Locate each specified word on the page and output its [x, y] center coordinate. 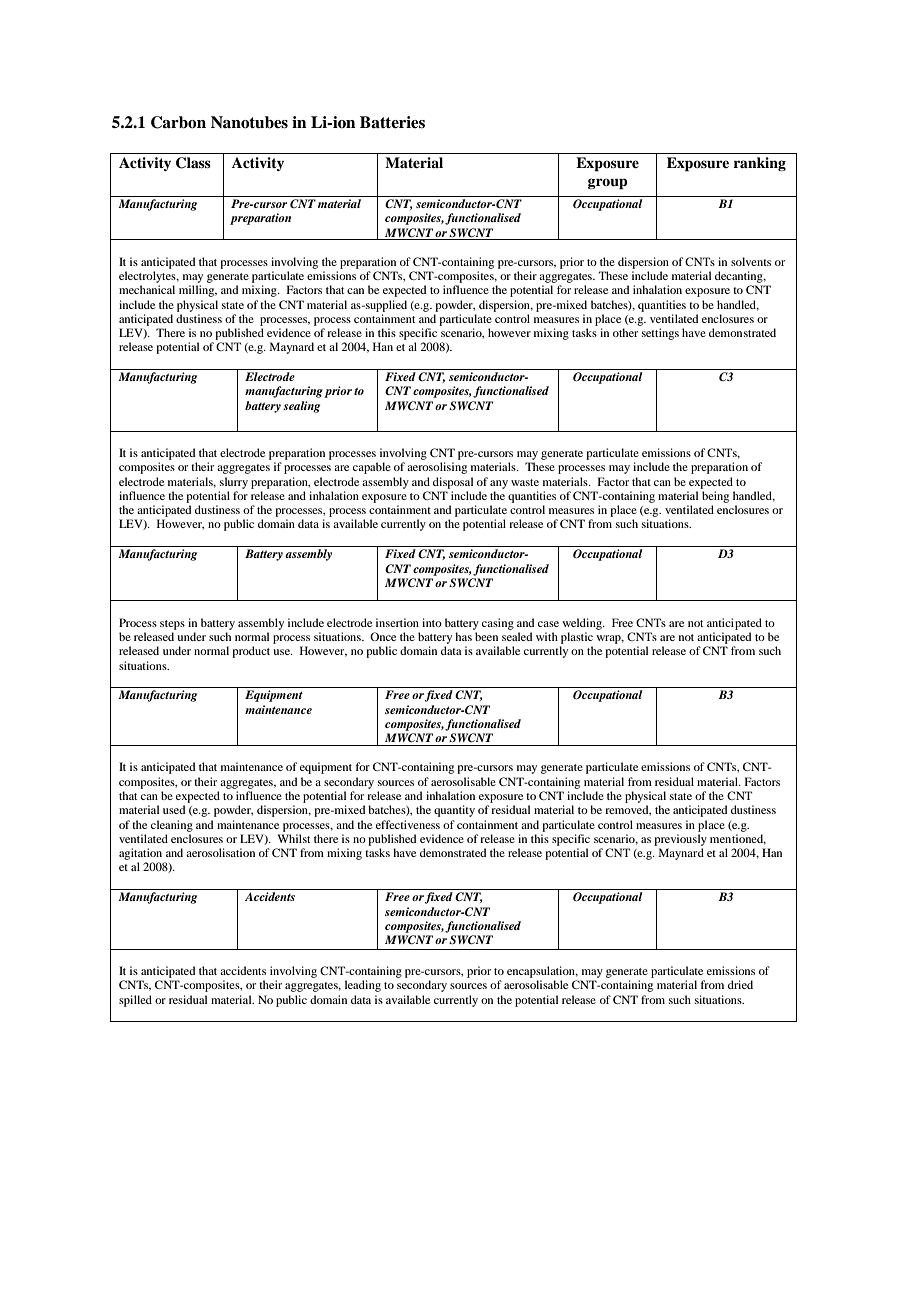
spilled [135, 1001]
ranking [760, 164]
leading [363, 986]
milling [198, 291]
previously [680, 840]
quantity [454, 811]
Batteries [392, 122]
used [174, 809]
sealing [301, 407]
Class [193, 163]
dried [740, 984]
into [432, 622]
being [715, 497]
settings [660, 334]
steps [172, 625]
